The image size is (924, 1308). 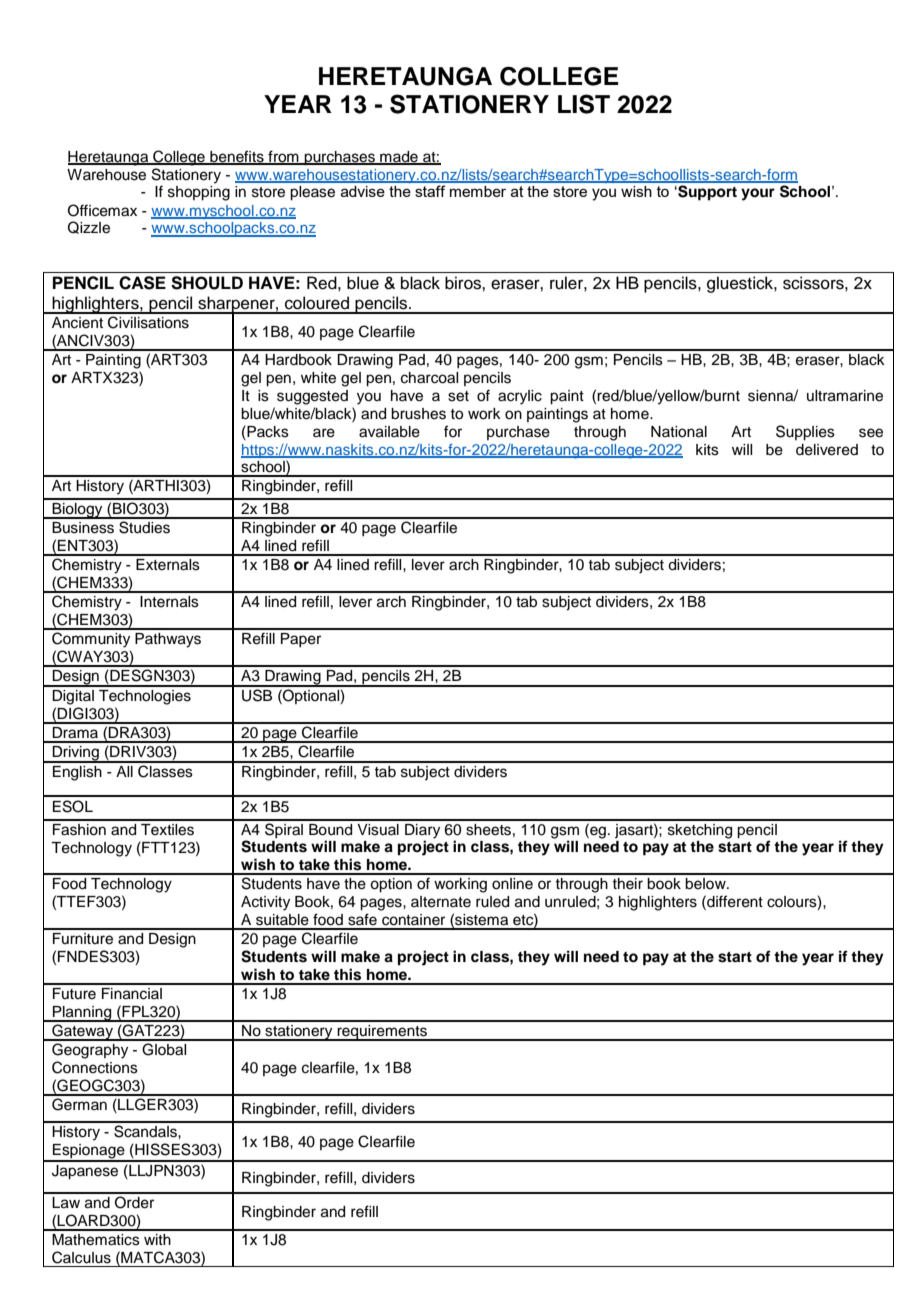 I want to click on below, so click(x=706, y=884).
